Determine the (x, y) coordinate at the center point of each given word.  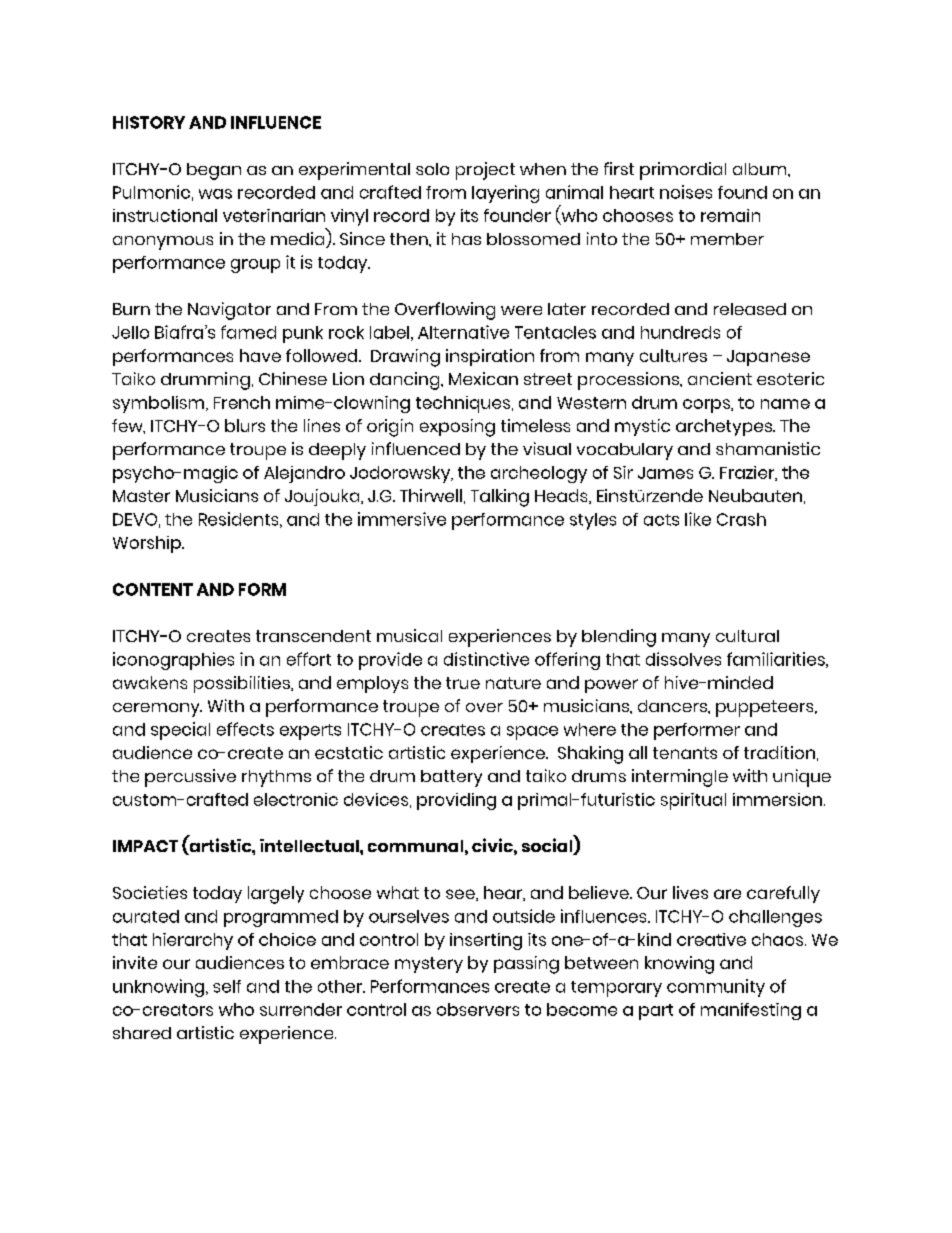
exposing (457, 428)
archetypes (725, 427)
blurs (245, 425)
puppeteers (766, 708)
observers (478, 1009)
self (227, 986)
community (716, 988)
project (485, 171)
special (180, 731)
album (761, 169)
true (463, 683)
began (214, 171)
